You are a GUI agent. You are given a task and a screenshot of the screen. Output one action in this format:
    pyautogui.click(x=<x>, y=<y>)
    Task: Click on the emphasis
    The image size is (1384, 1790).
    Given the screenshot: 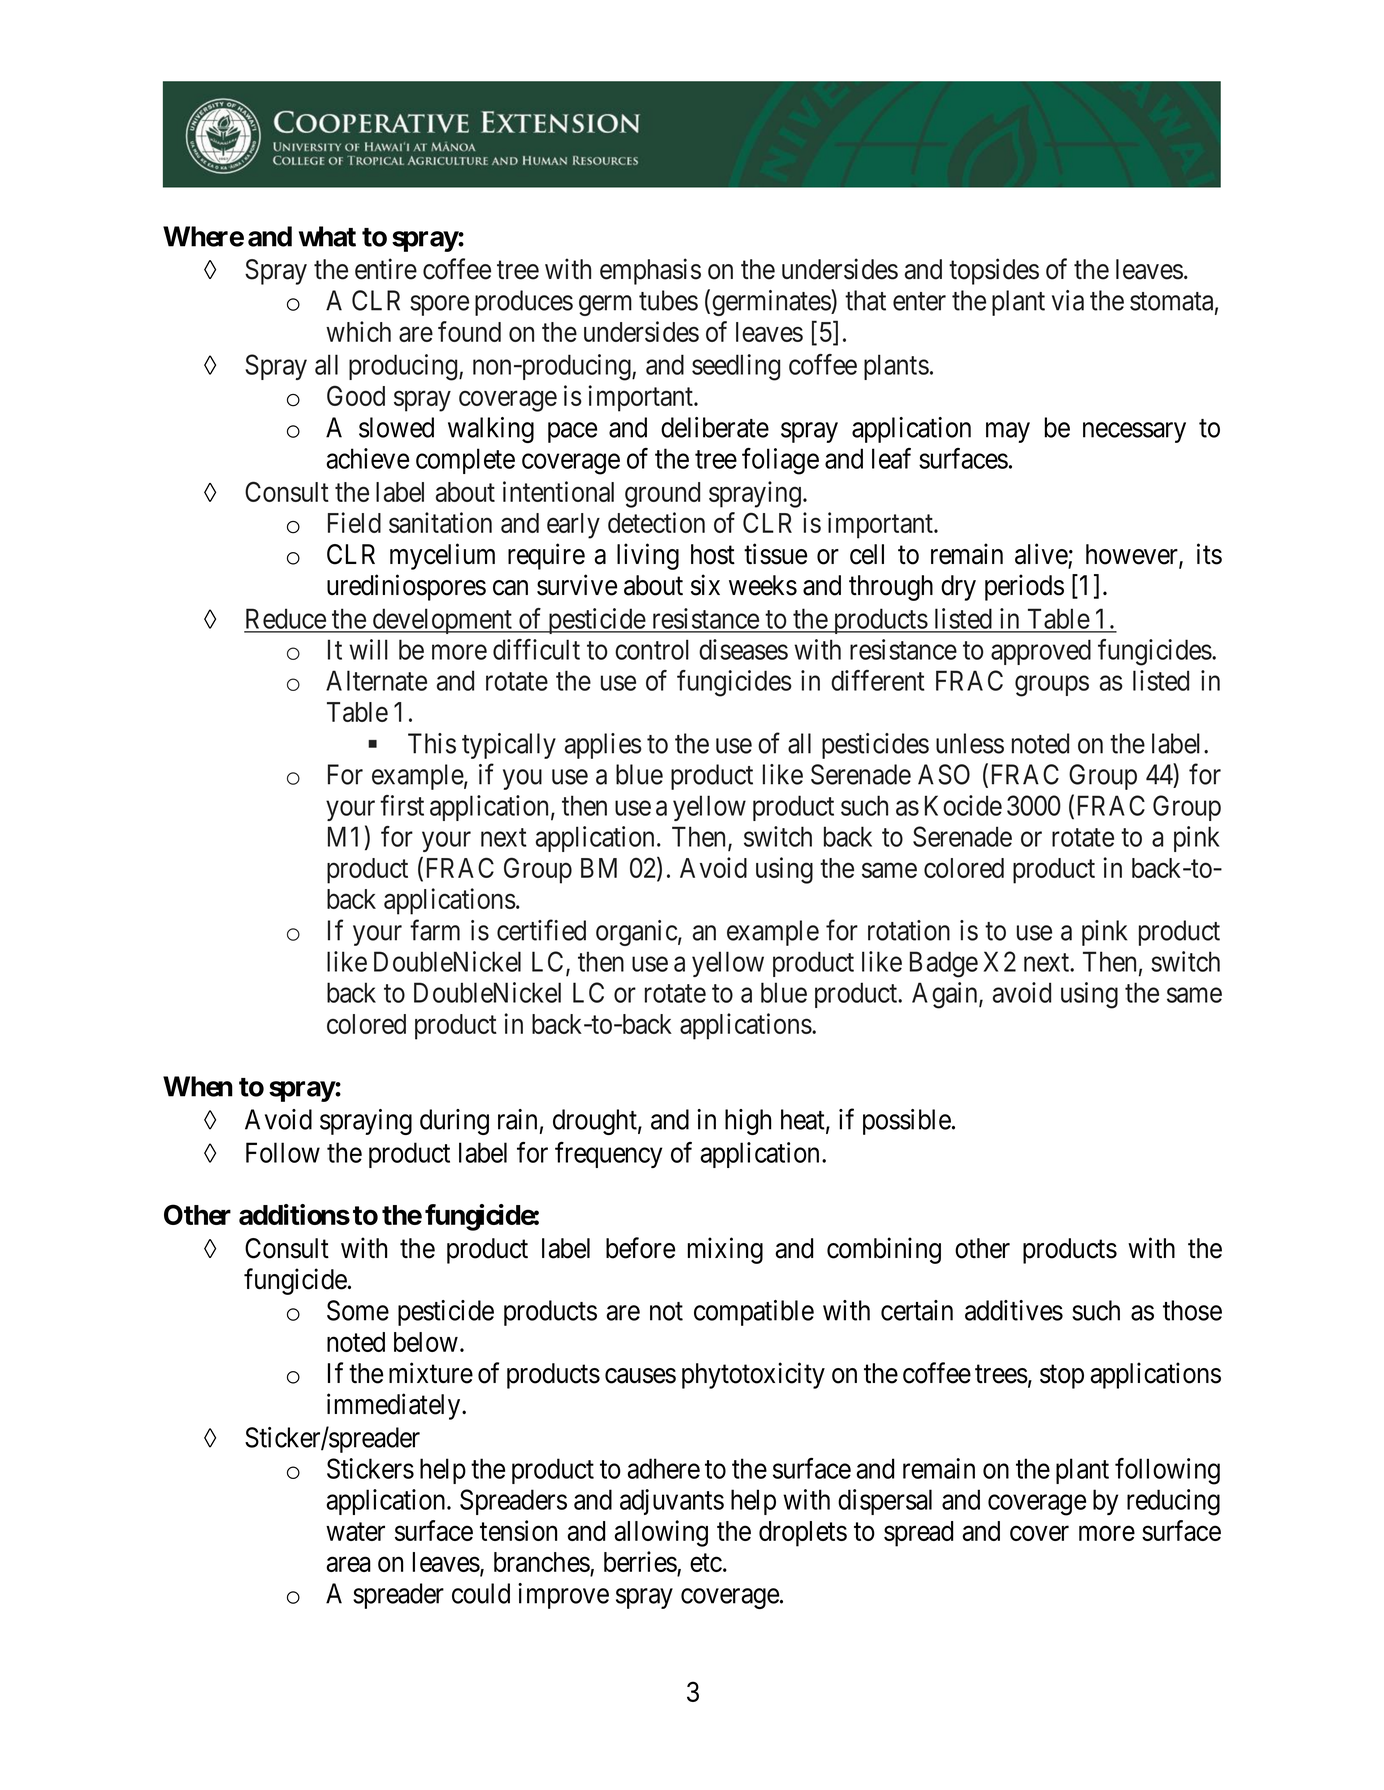 What is the action you would take?
    pyautogui.click(x=650, y=271)
